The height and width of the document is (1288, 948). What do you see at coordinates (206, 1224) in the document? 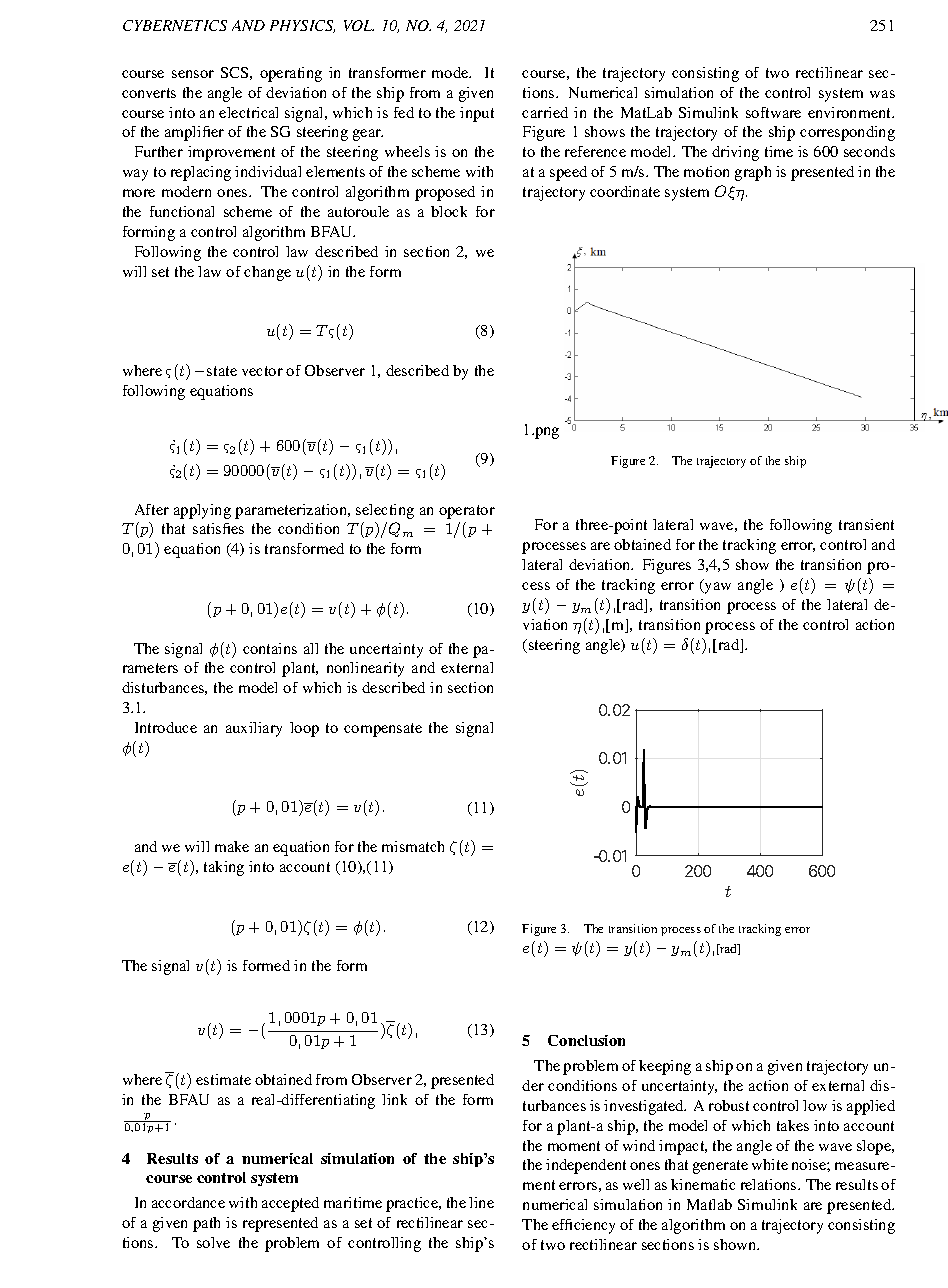
I see `path` at bounding box center [206, 1224].
